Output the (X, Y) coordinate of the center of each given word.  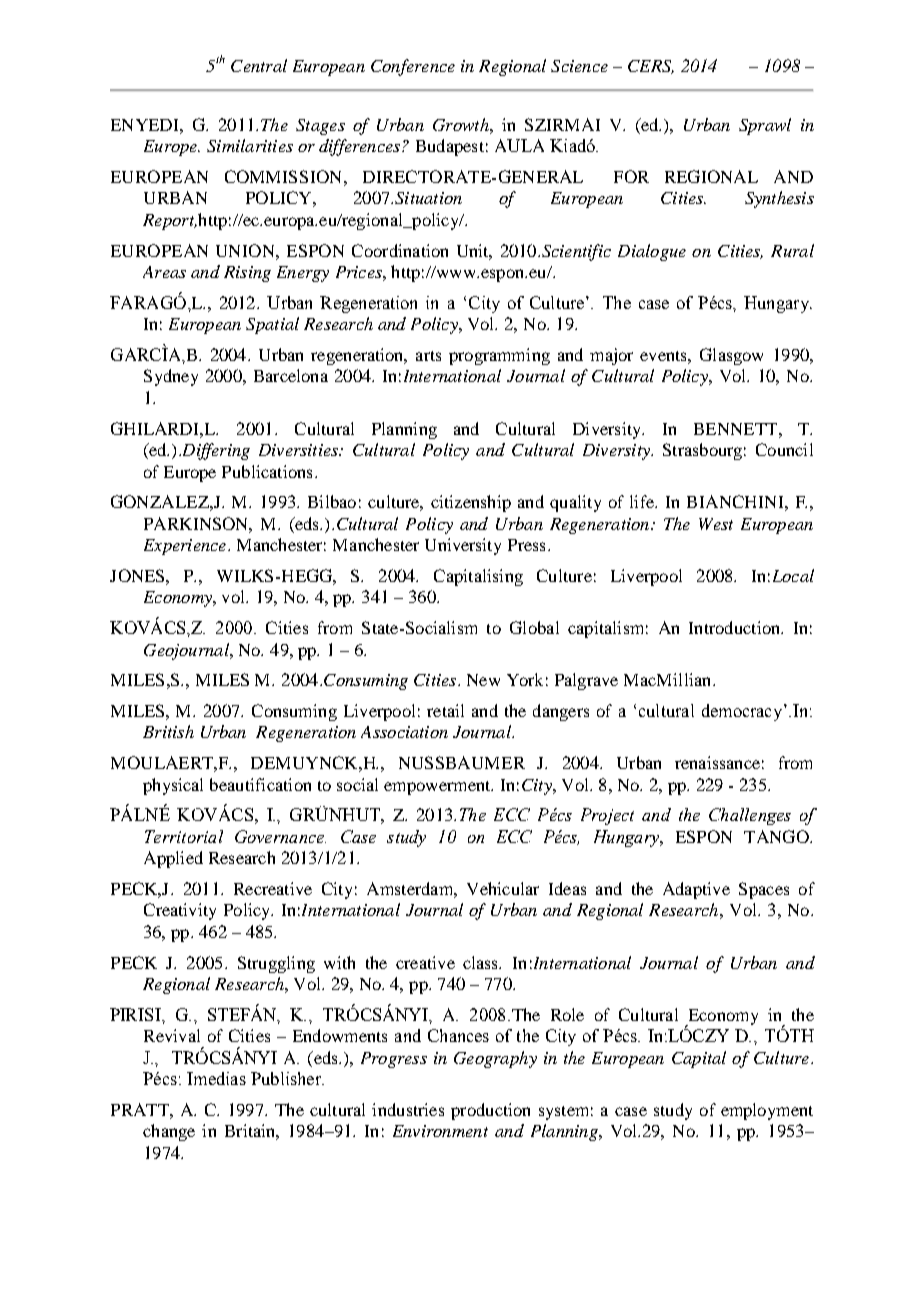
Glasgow (731, 356)
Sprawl (765, 126)
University (463, 546)
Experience (186, 547)
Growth (462, 124)
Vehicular (503, 888)
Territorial (184, 836)
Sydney (171, 377)
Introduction (736, 627)
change (169, 1132)
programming (499, 356)
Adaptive (696, 890)
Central (259, 65)
